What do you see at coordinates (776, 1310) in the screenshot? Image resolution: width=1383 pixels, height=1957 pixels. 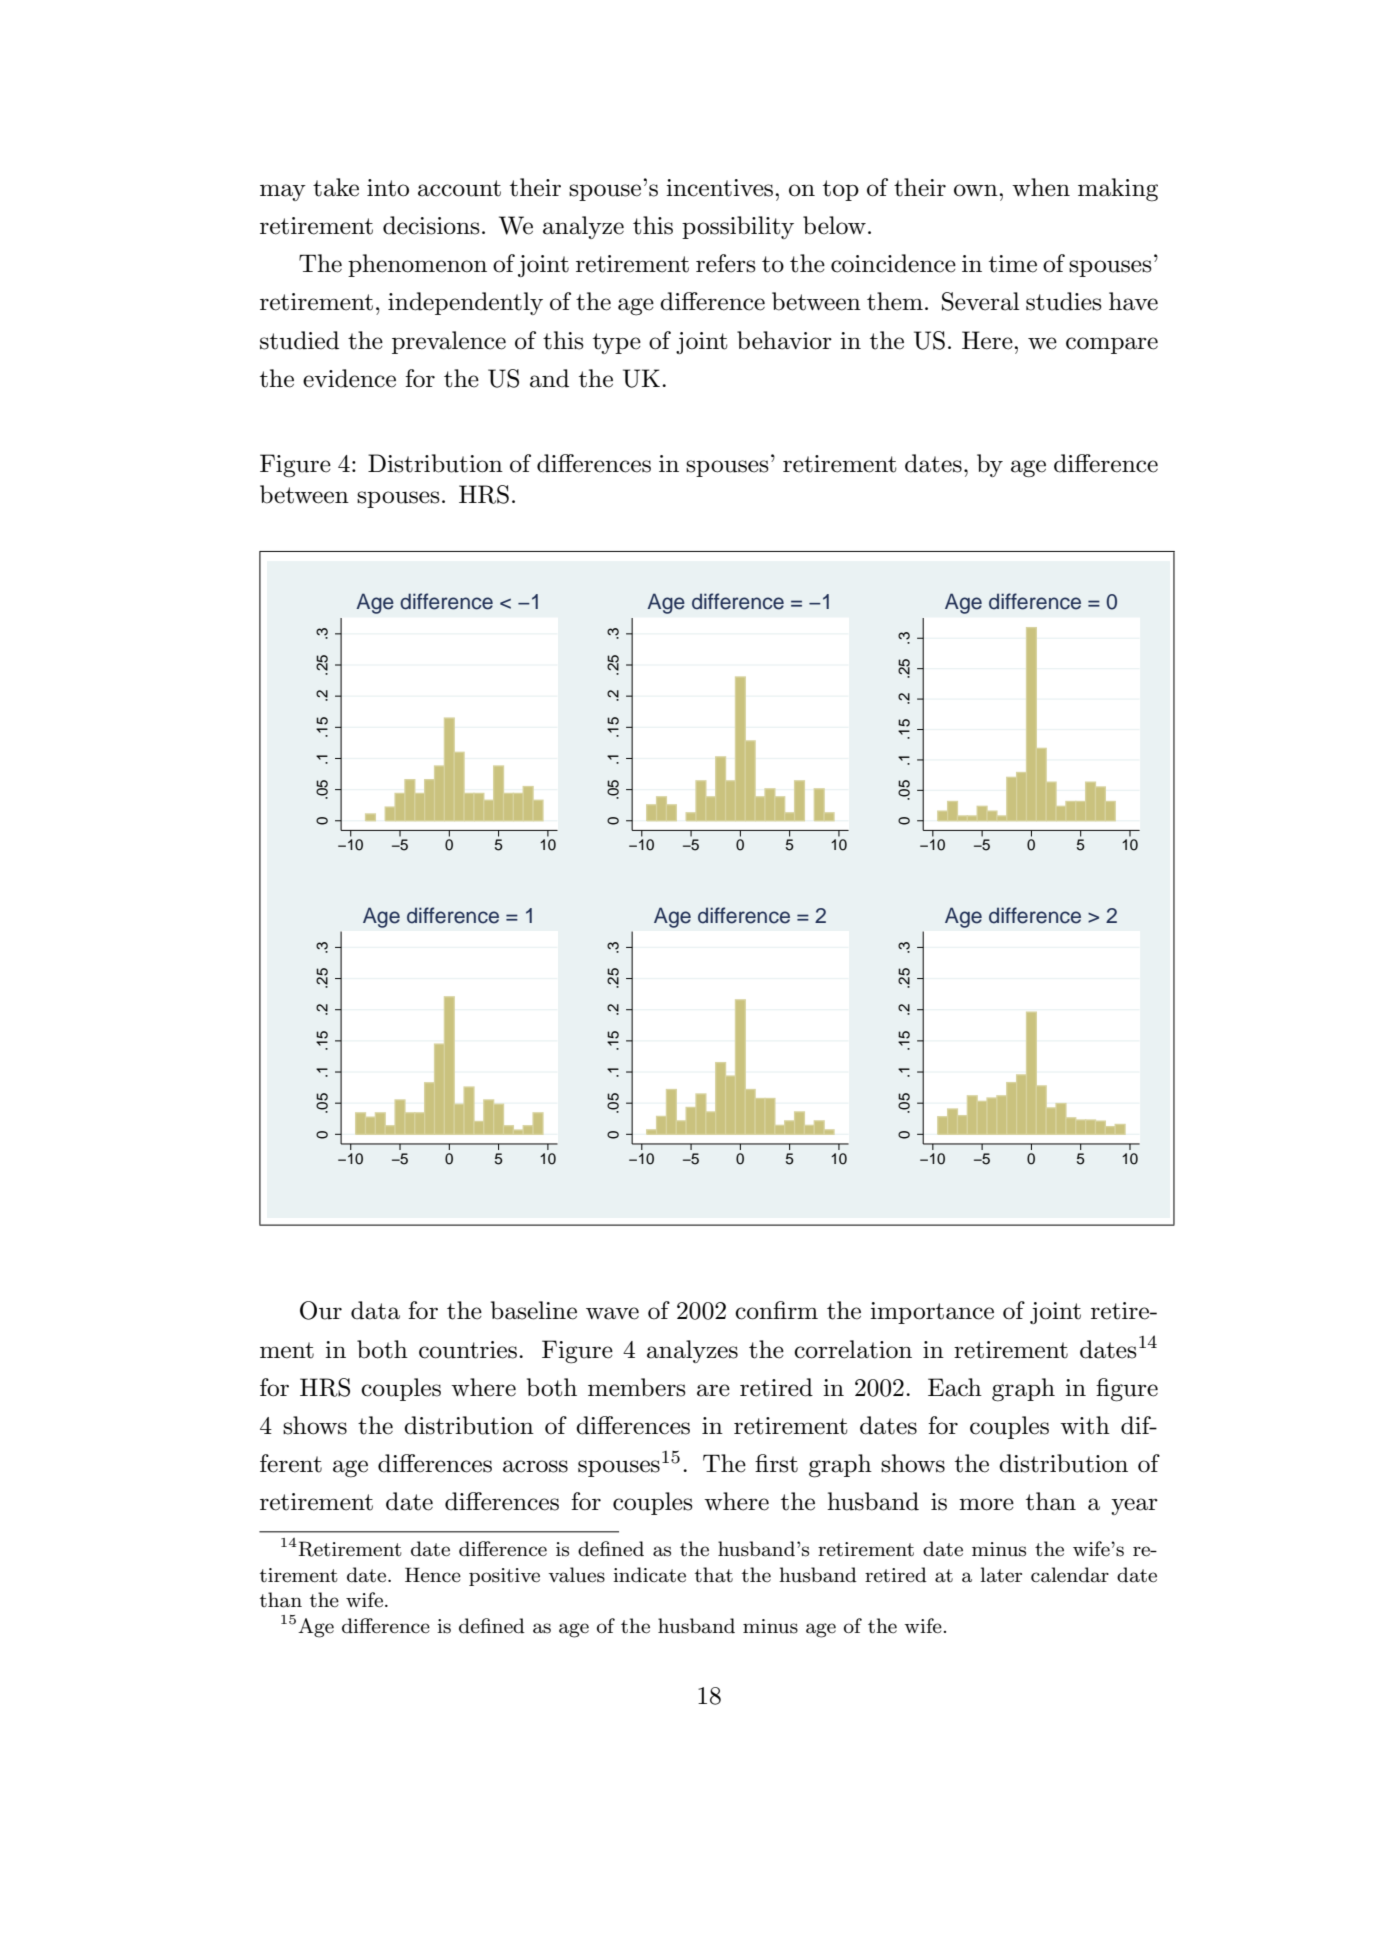 I see `confirm` at bounding box center [776, 1310].
